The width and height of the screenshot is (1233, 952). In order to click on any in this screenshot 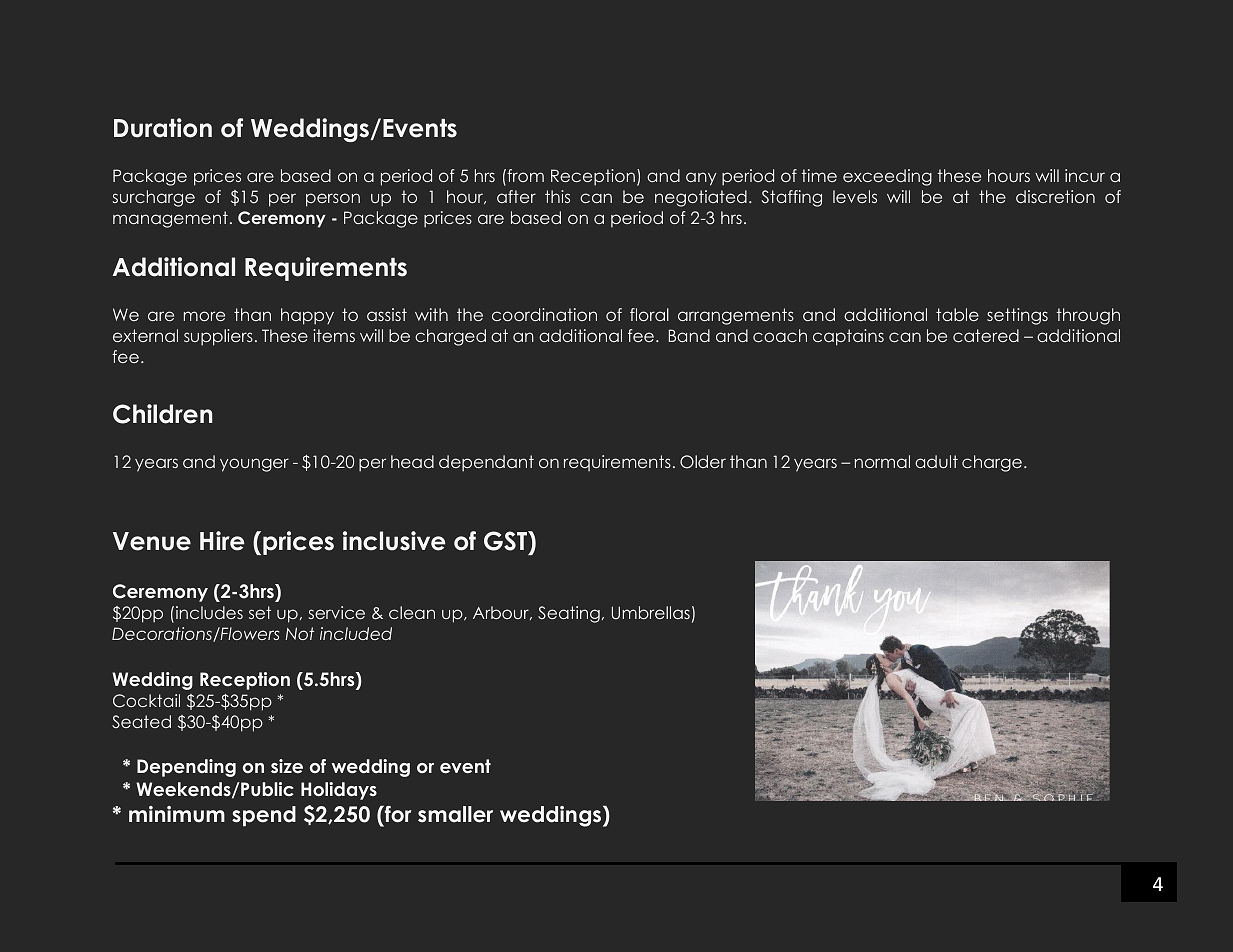, I will do `click(701, 179)`.
